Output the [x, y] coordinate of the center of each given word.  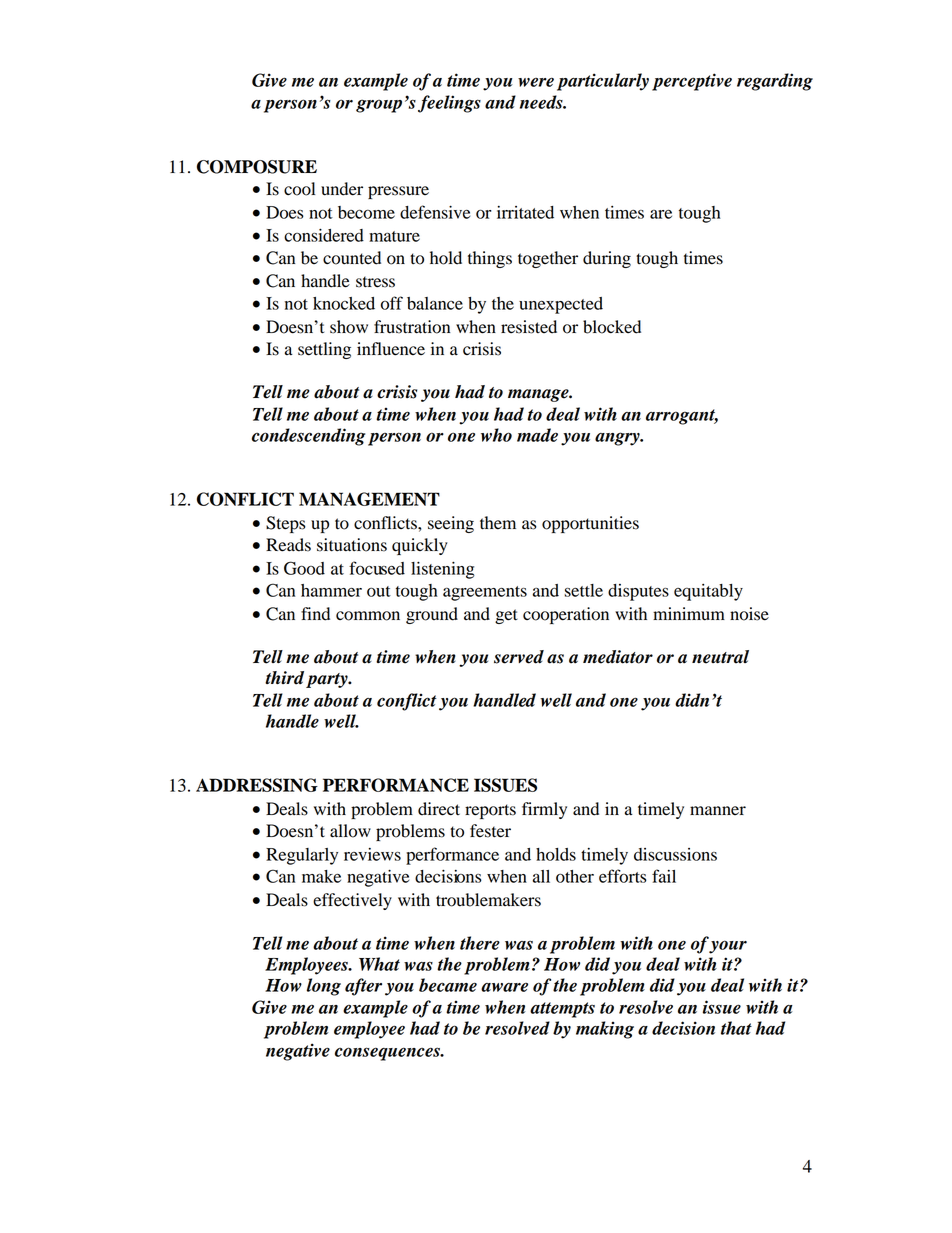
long [324, 987]
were [536, 82]
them [498, 523]
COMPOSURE [257, 167]
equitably [708, 592]
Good [304, 568]
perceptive [692, 82]
